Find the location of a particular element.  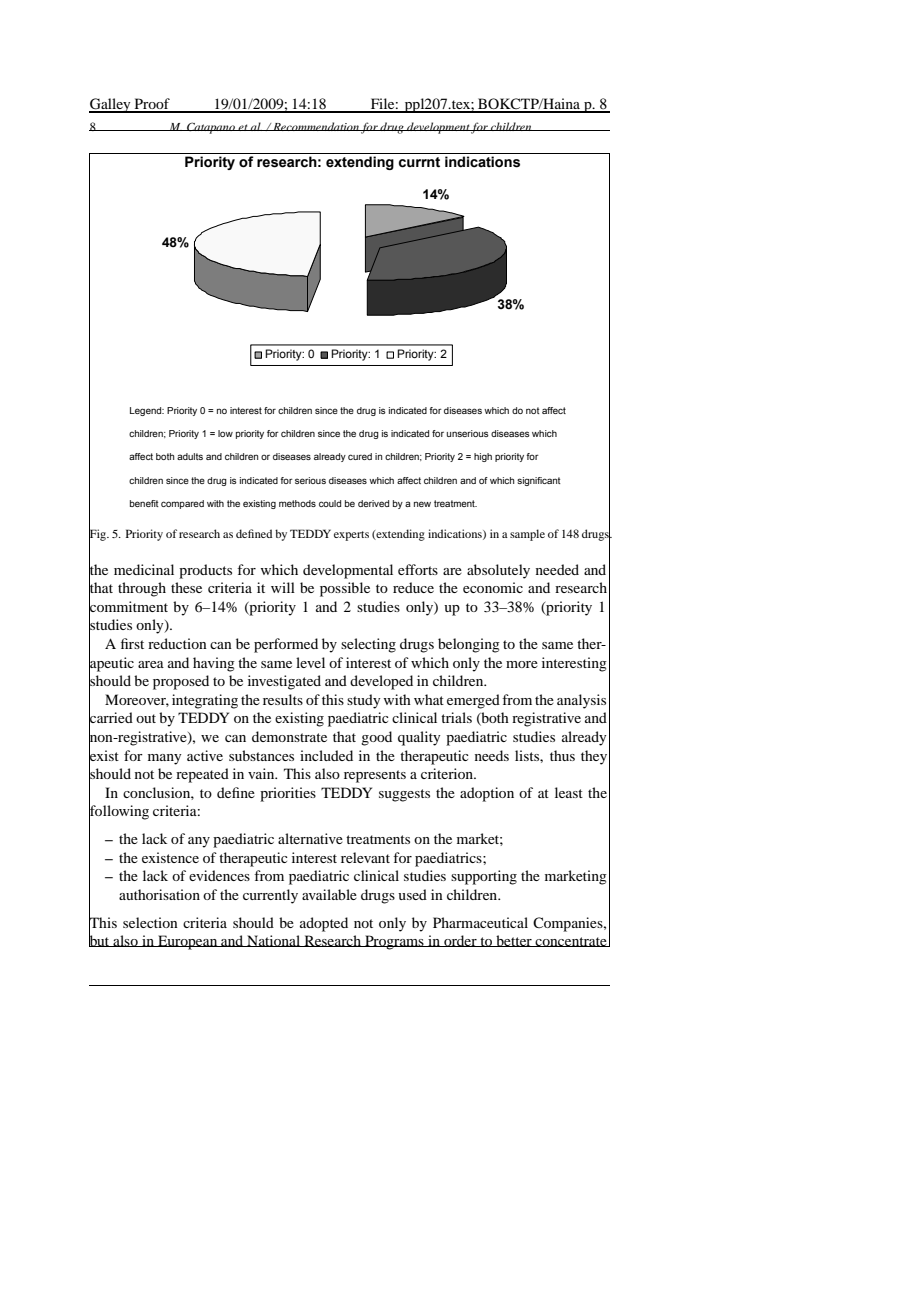

adults is located at coordinates (190, 456).
